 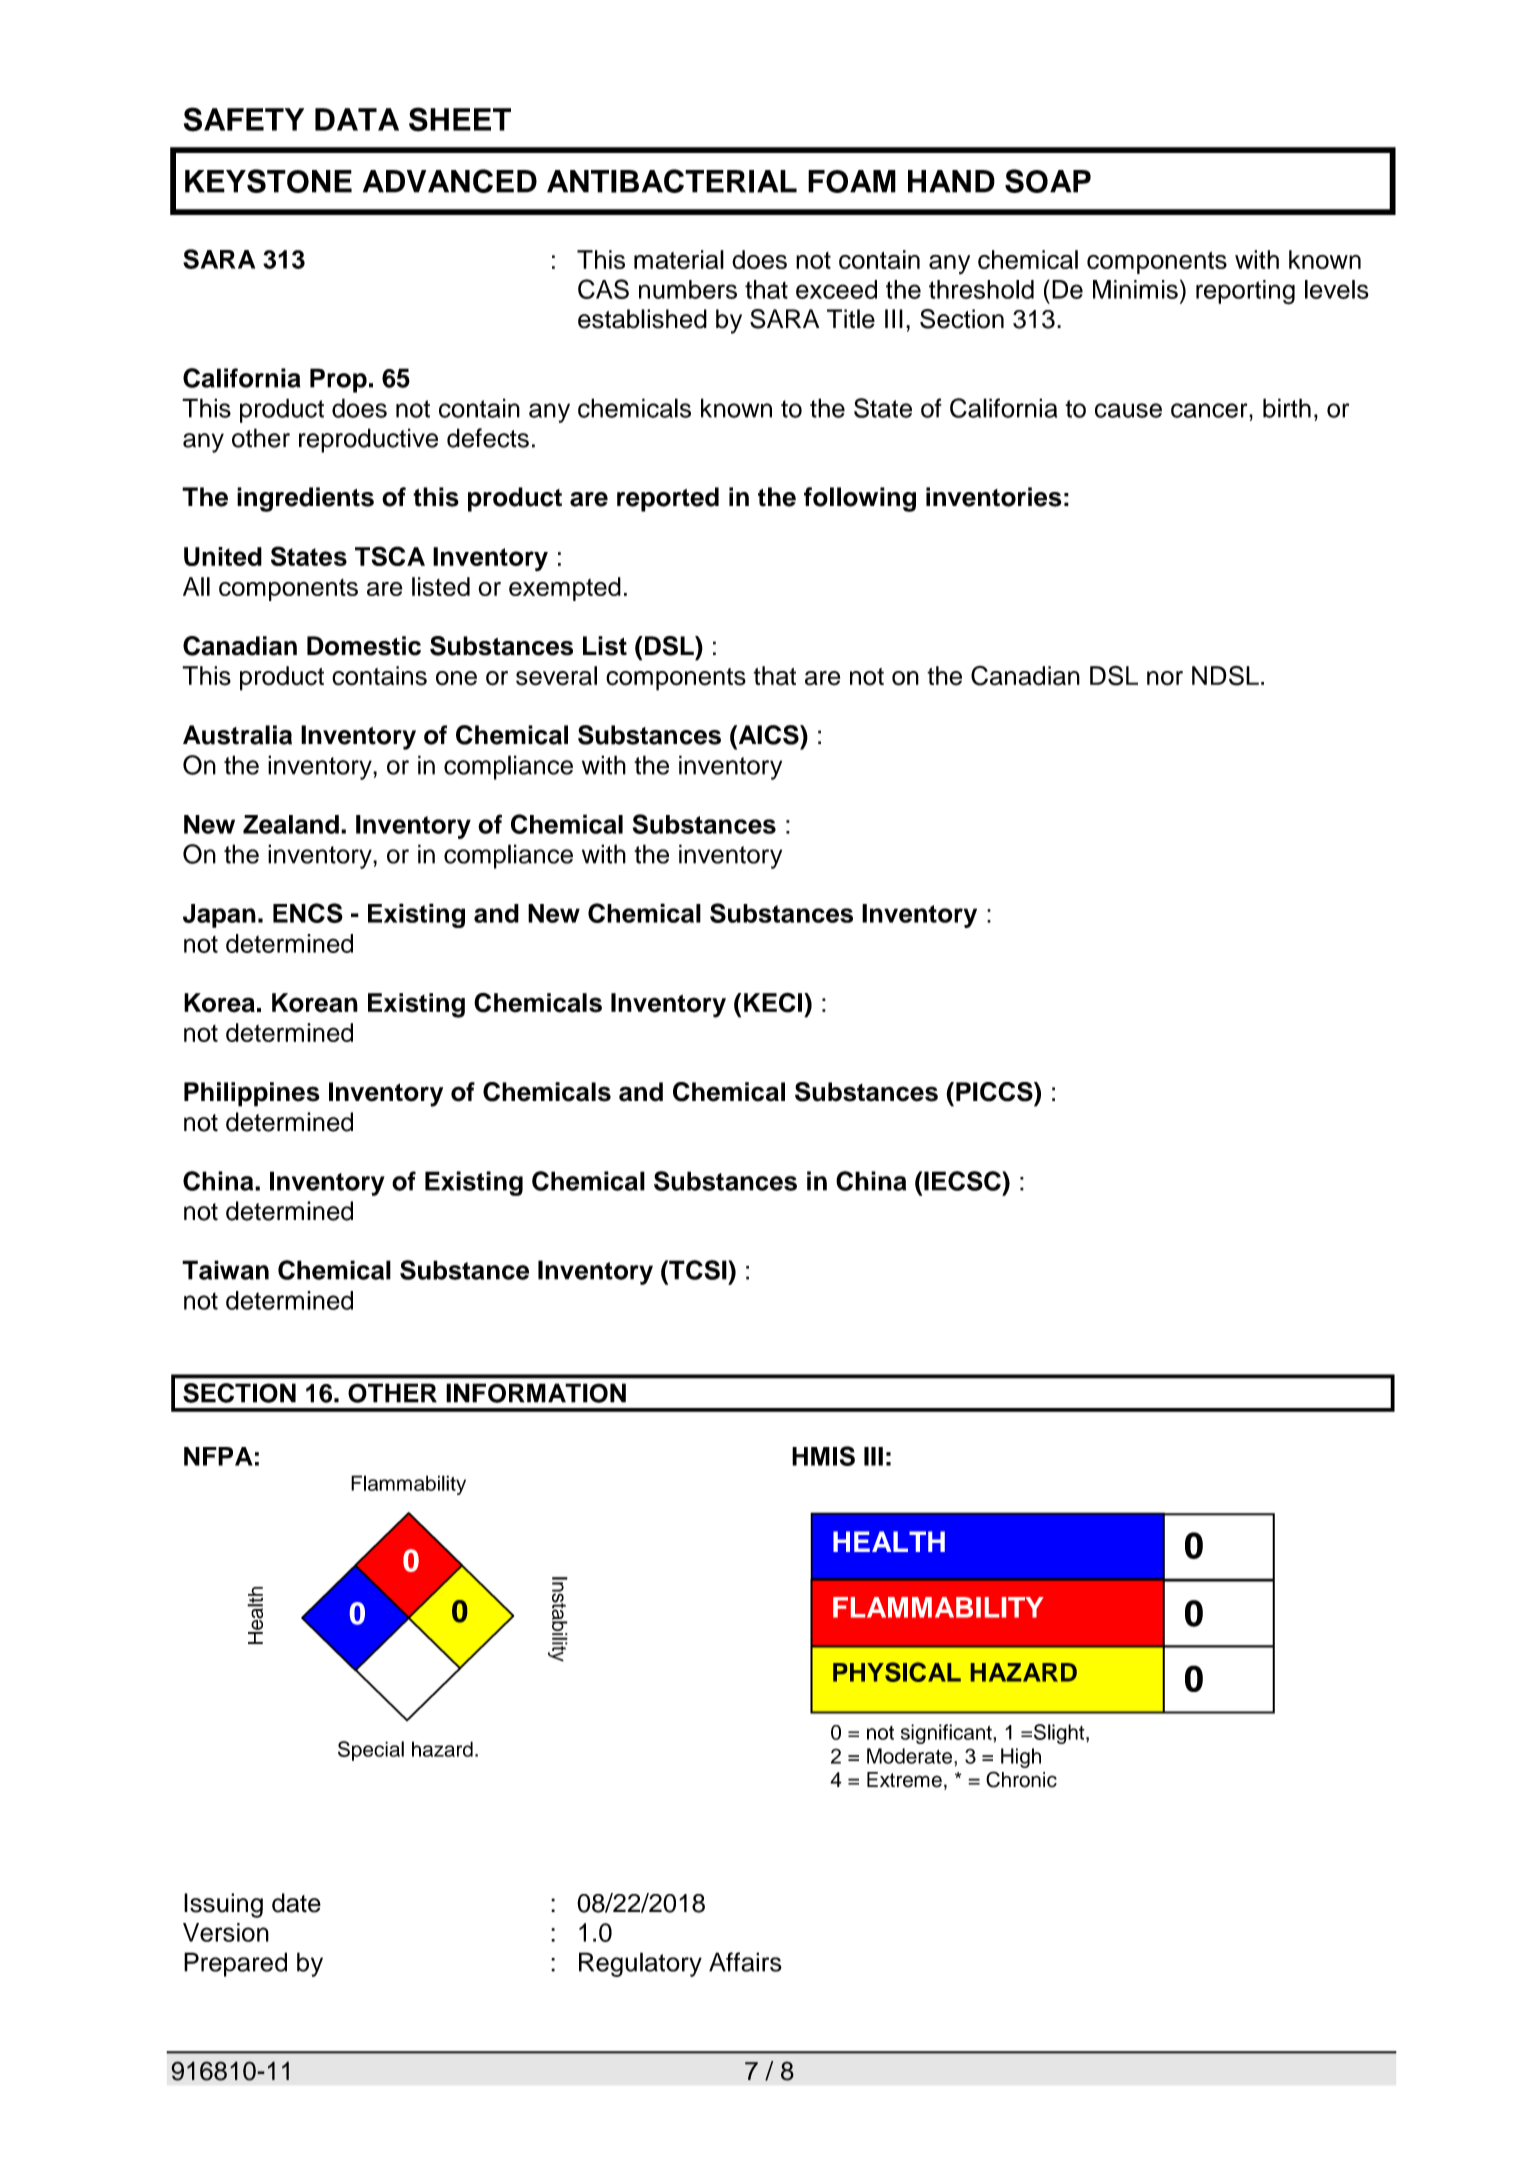 I want to click on nor, so click(x=1165, y=678).
